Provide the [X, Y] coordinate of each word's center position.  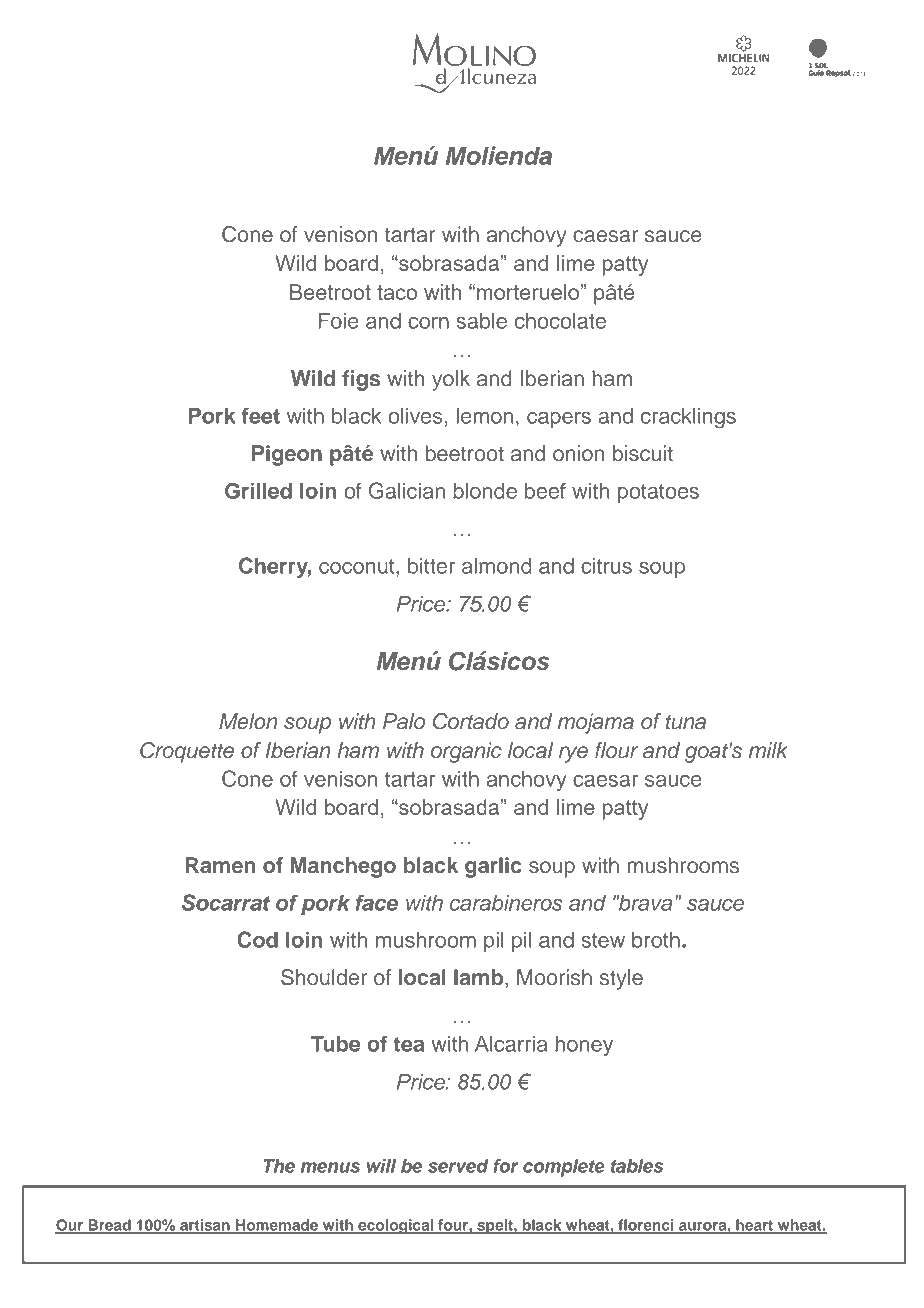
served [458, 1166]
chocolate [560, 321]
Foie [339, 321]
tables [637, 1166]
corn [428, 323]
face [377, 902]
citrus [606, 566]
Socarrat [226, 902]
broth [656, 940]
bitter [431, 566]
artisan [205, 1226]
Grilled [258, 490]
